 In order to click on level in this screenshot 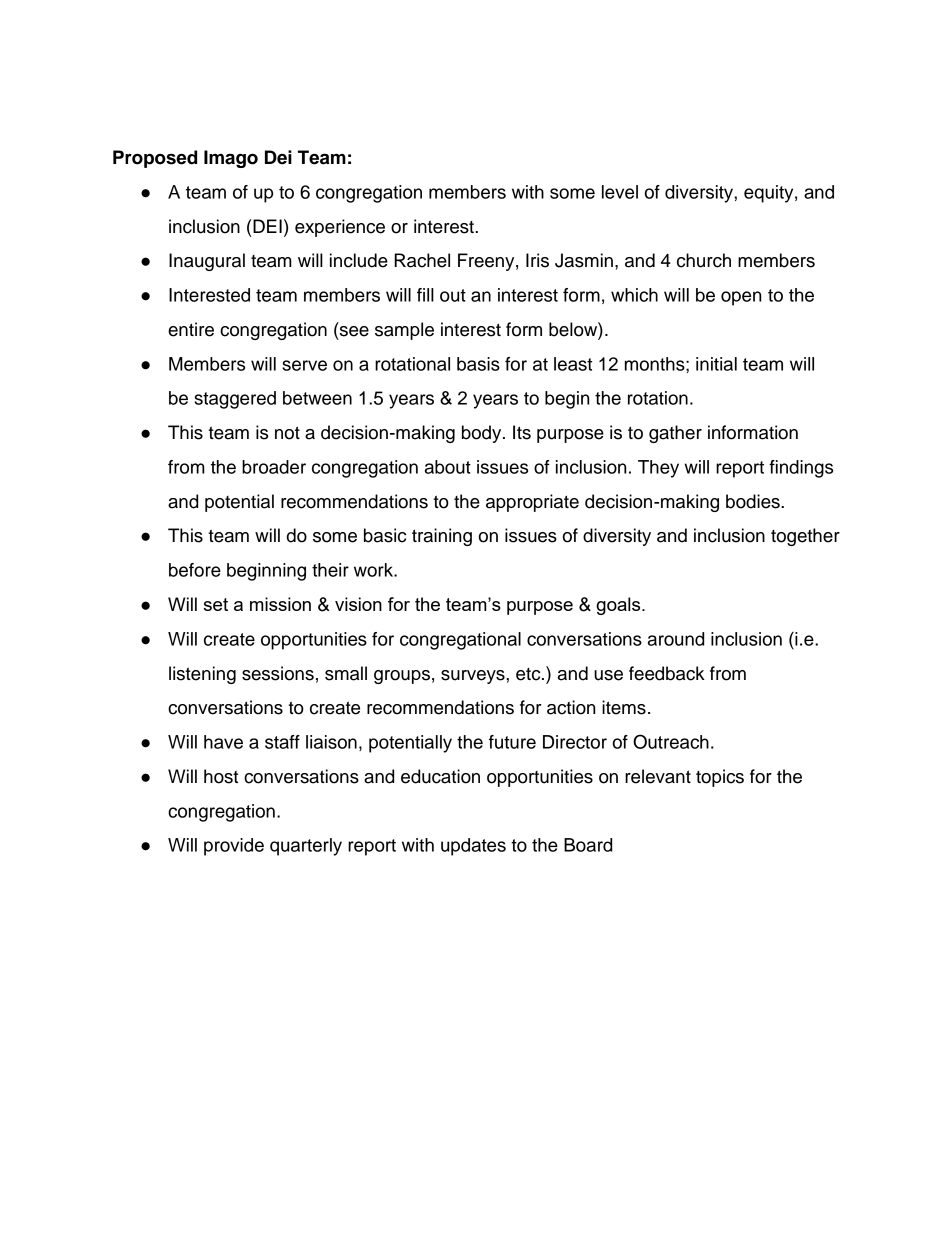, I will do `click(620, 192)`.
